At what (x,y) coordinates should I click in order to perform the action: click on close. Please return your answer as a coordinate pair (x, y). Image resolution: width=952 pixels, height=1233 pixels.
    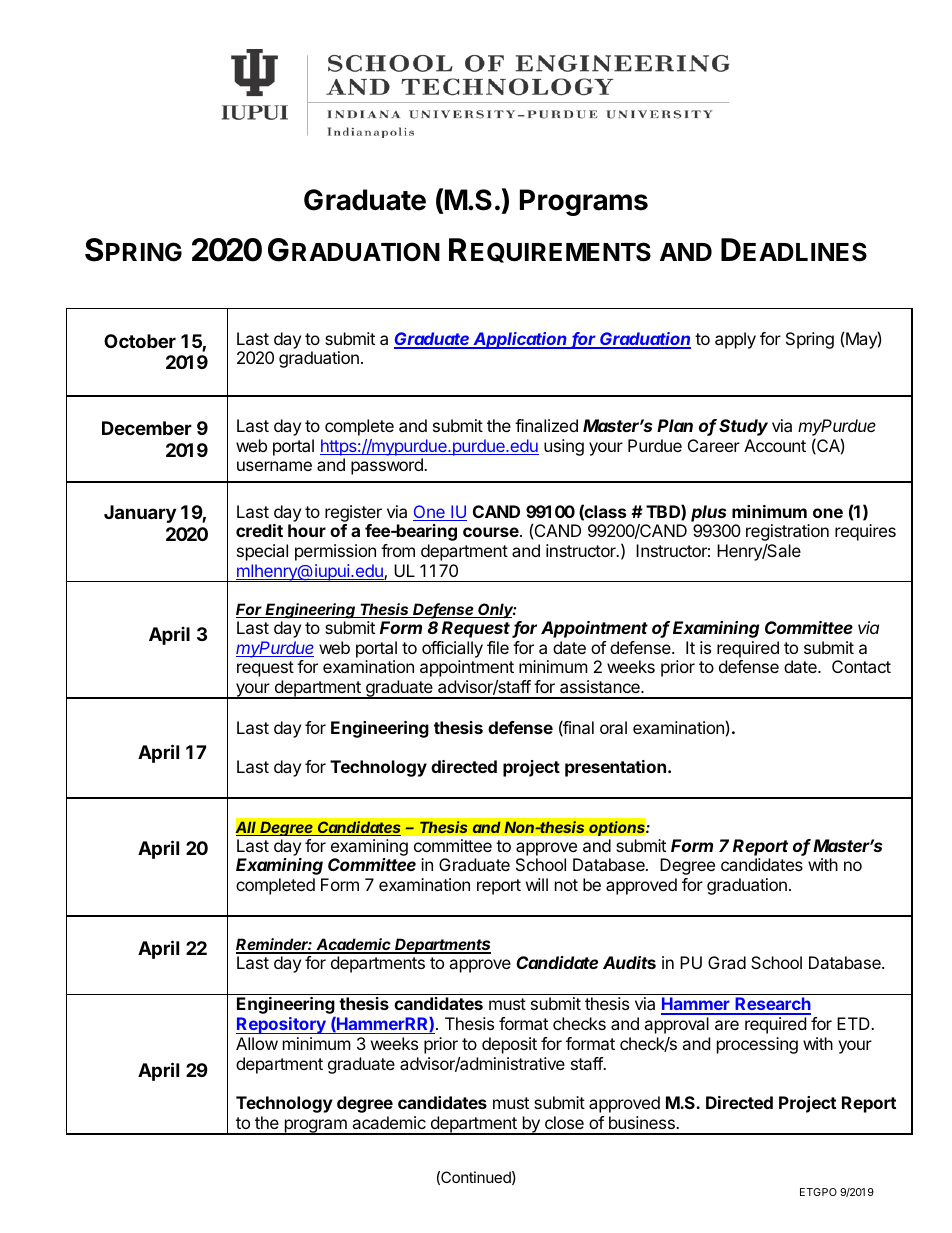
    Looking at the image, I should click on (564, 1122).
